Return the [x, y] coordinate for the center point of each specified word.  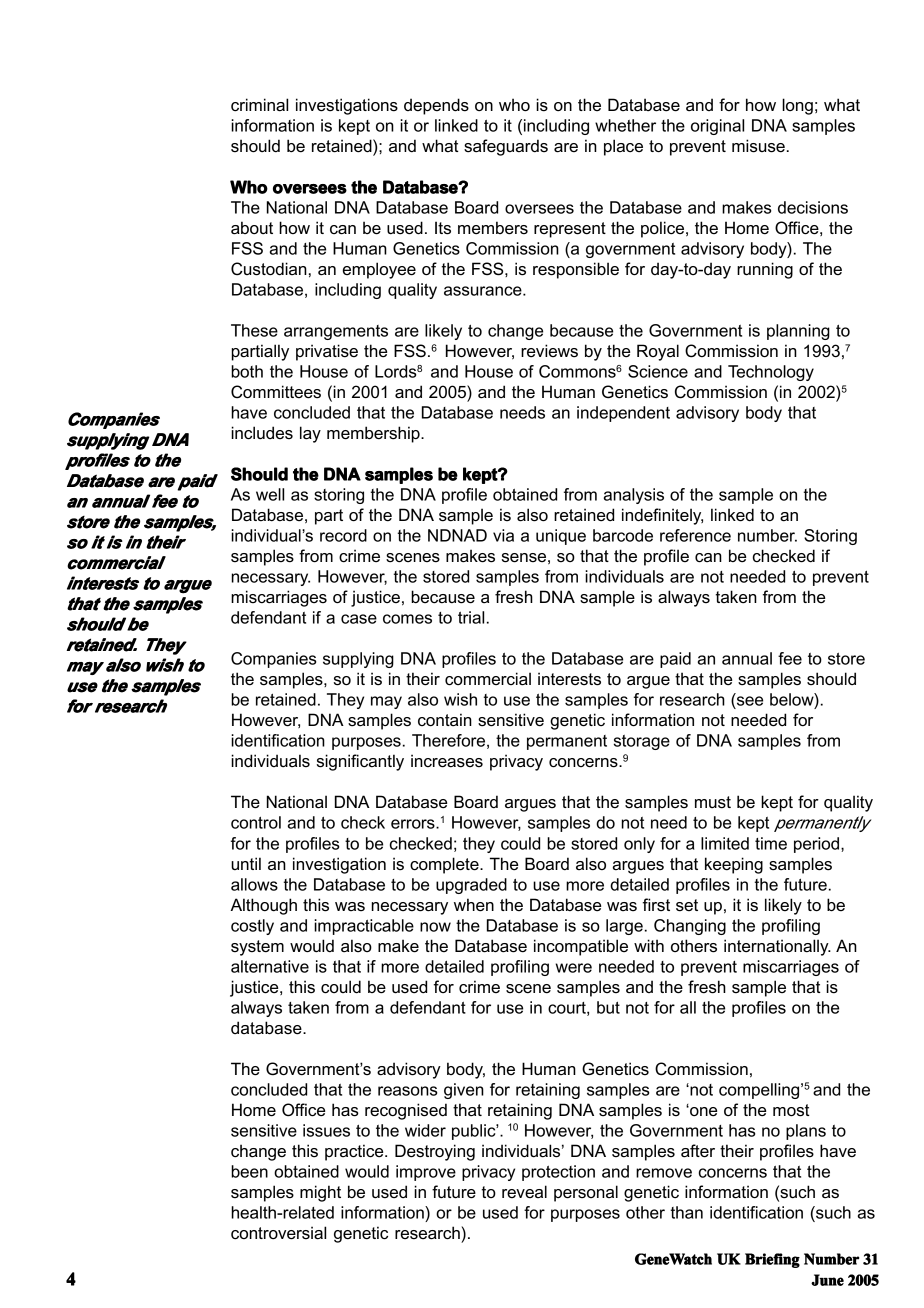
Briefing [772, 1260]
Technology [771, 373]
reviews [549, 351]
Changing [690, 927]
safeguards [506, 147]
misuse [758, 146]
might [320, 1193]
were [574, 968]
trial [471, 617]
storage [642, 742]
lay [310, 434]
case [359, 619]
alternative [270, 966]
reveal [524, 1191]
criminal [259, 105]
